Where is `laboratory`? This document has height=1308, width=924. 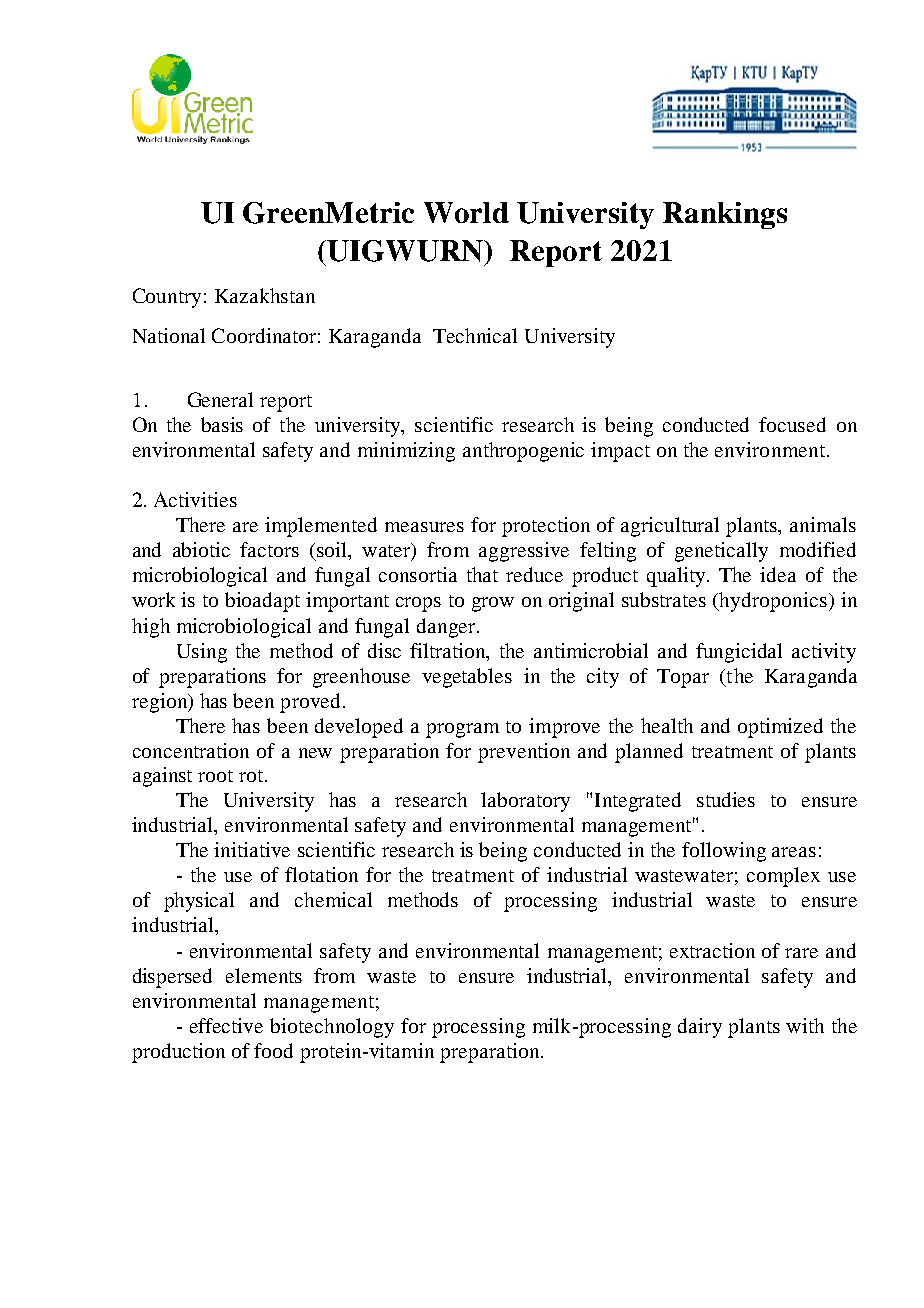 laboratory is located at coordinates (525, 802).
